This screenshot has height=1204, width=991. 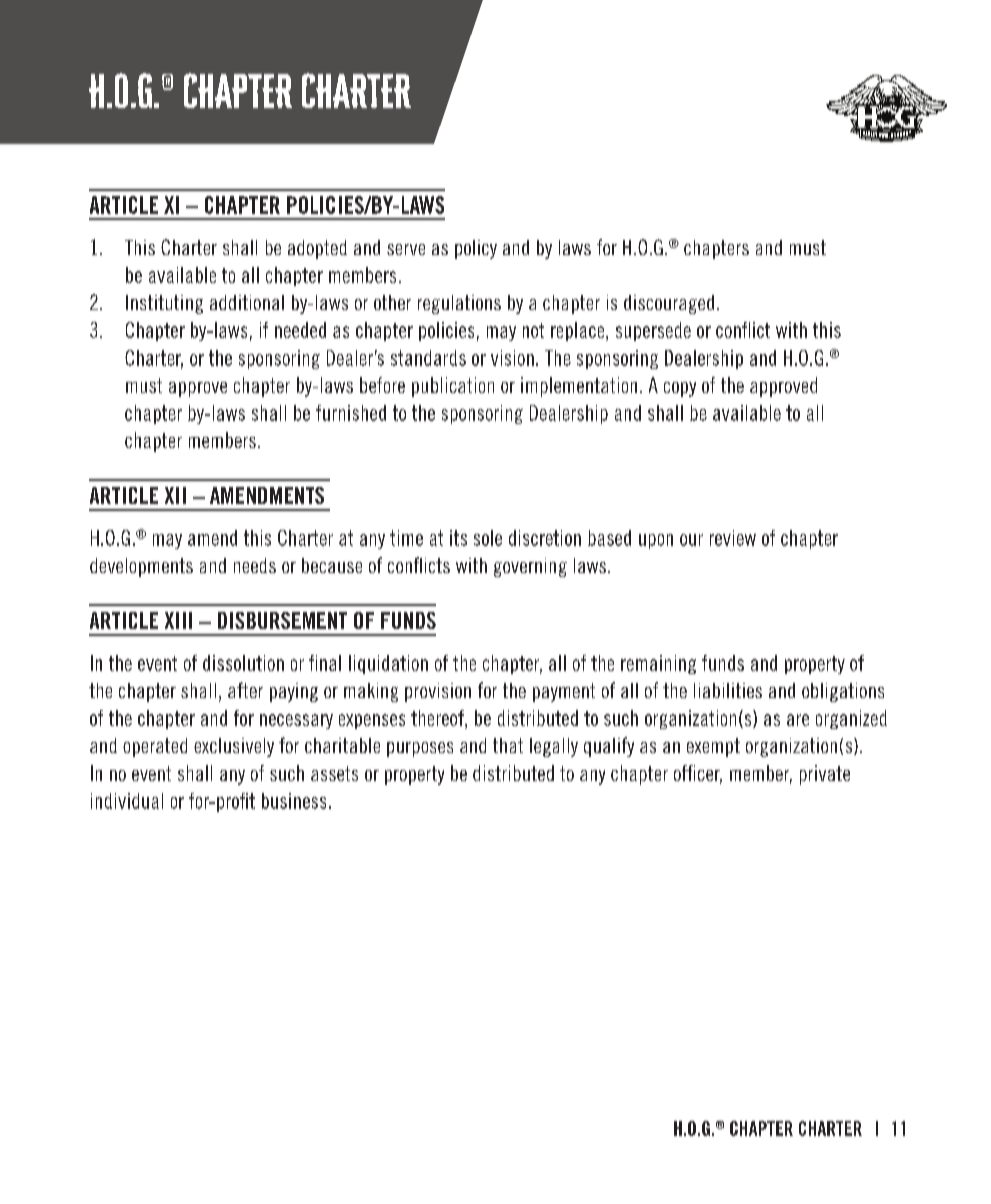 What do you see at coordinates (243, 663) in the screenshot?
I see `dissolution` at bounding box center [243, 663].
